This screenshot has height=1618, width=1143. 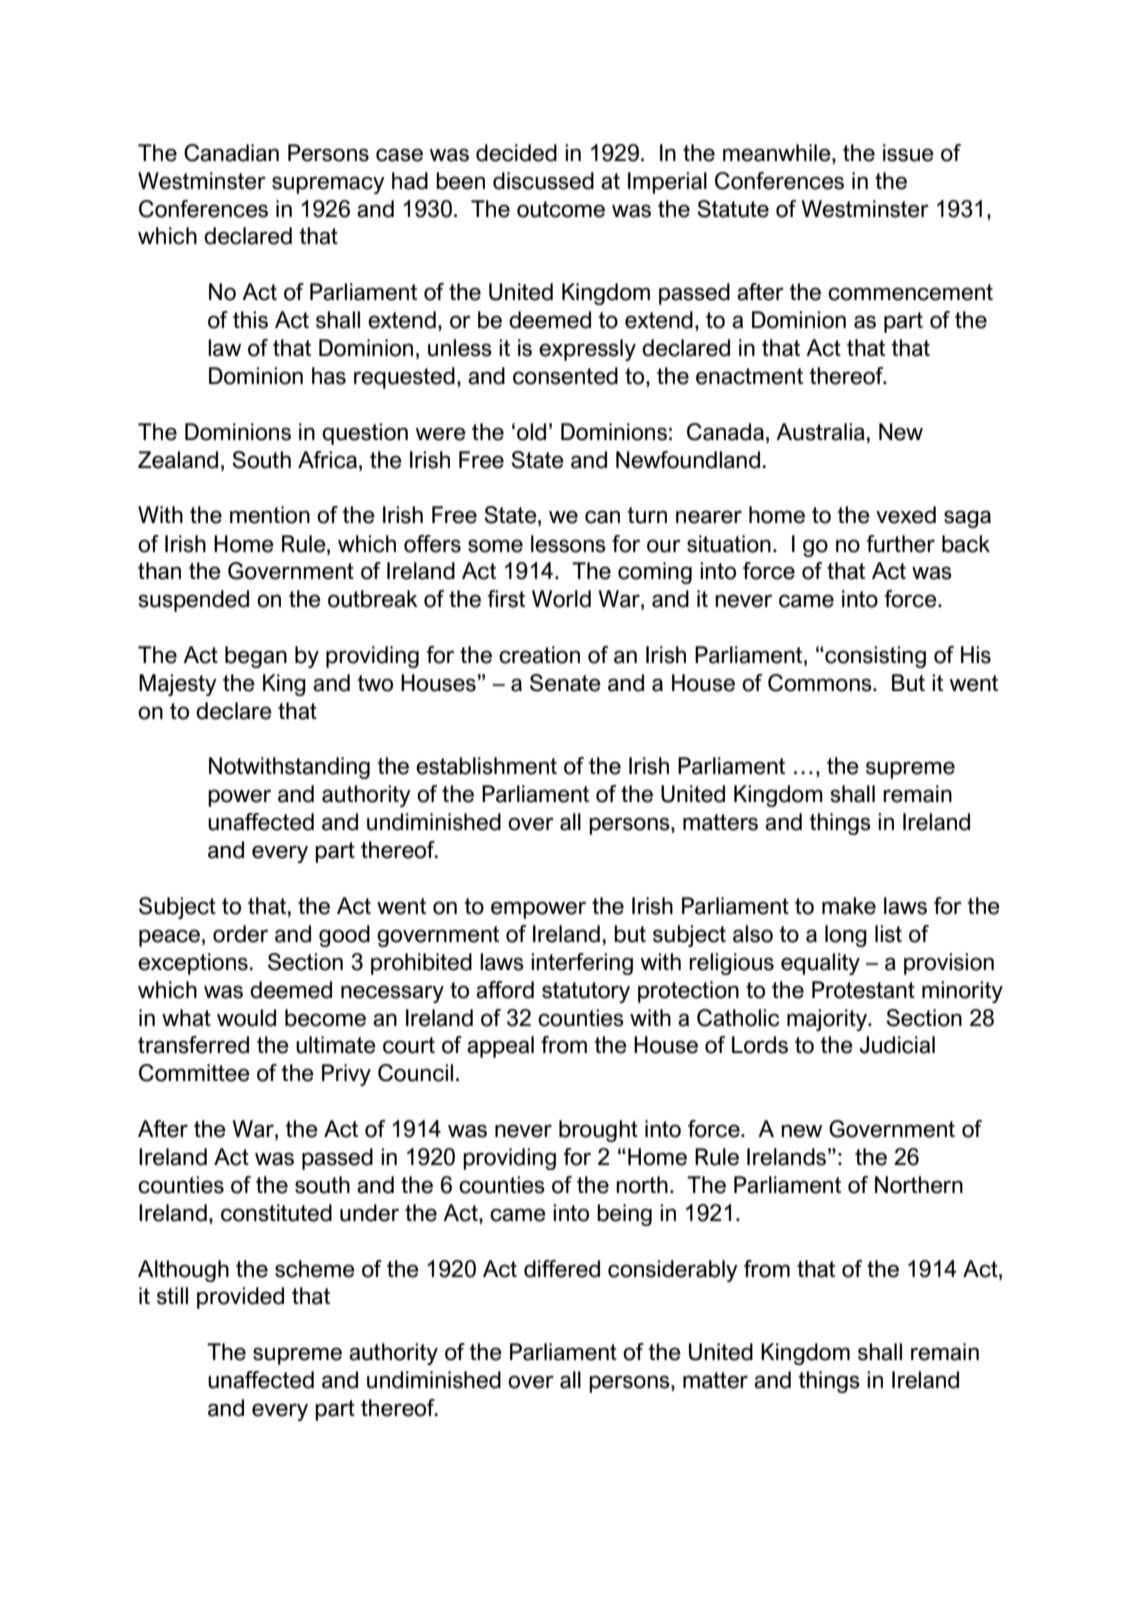 I want to click on Africa, so click(x=329, y=460).
